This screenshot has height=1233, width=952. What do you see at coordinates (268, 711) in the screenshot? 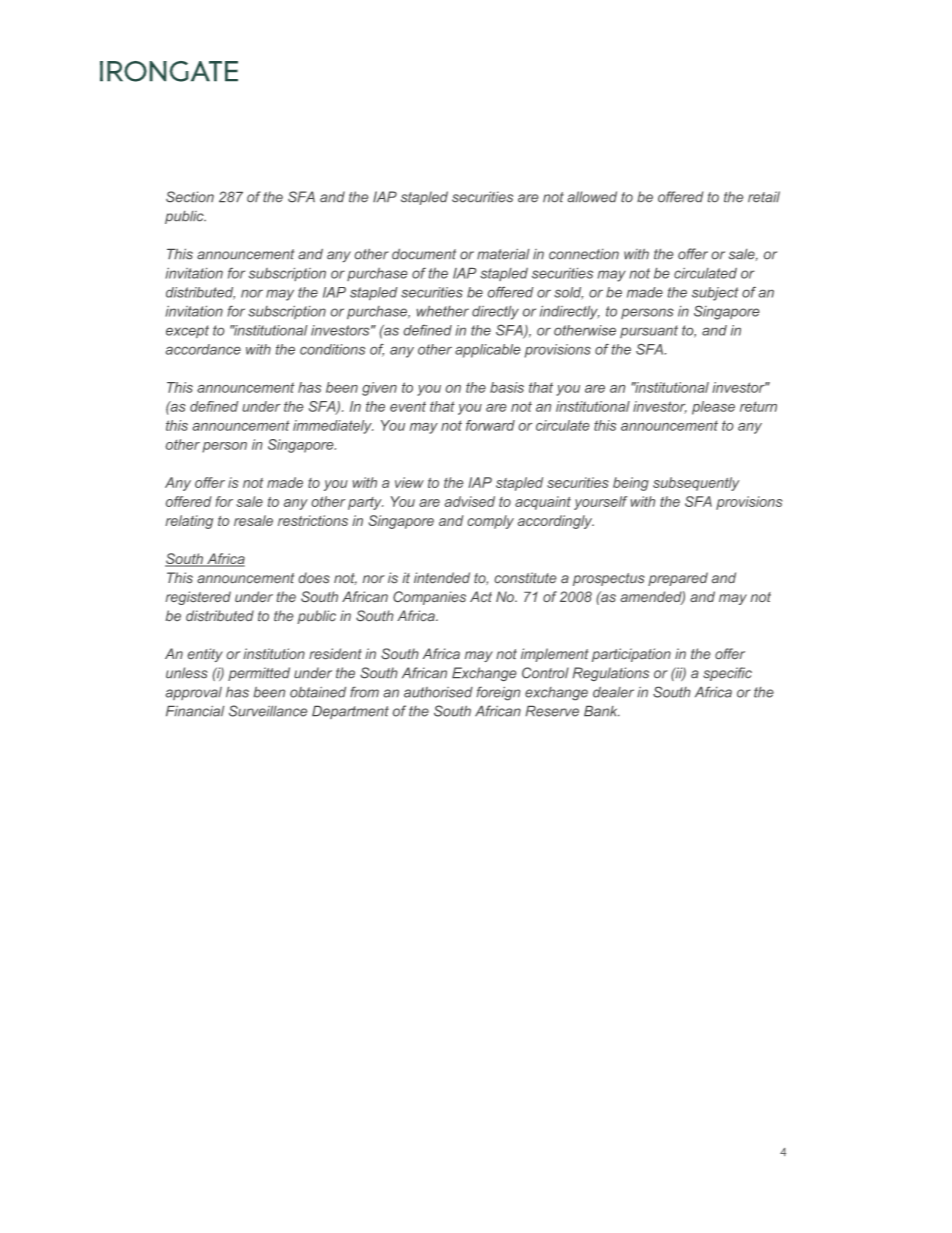
I see `Surveillance` at bounding box center [268, 711].
